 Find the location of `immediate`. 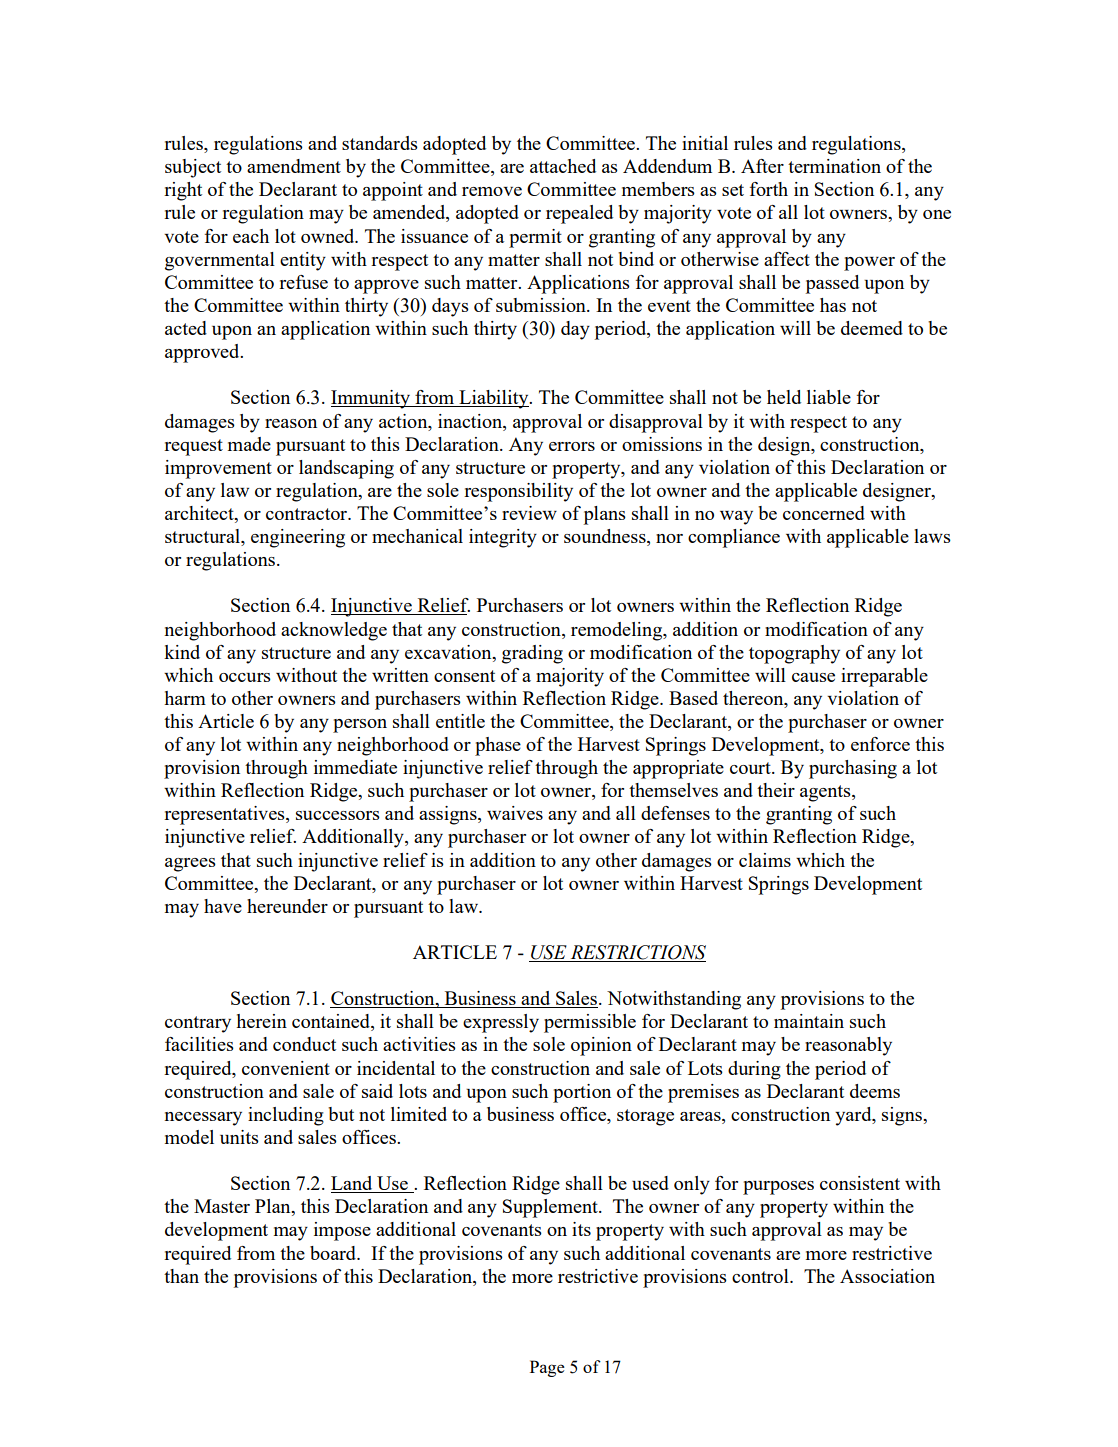

immediate is located at coordinates (355, 767).
